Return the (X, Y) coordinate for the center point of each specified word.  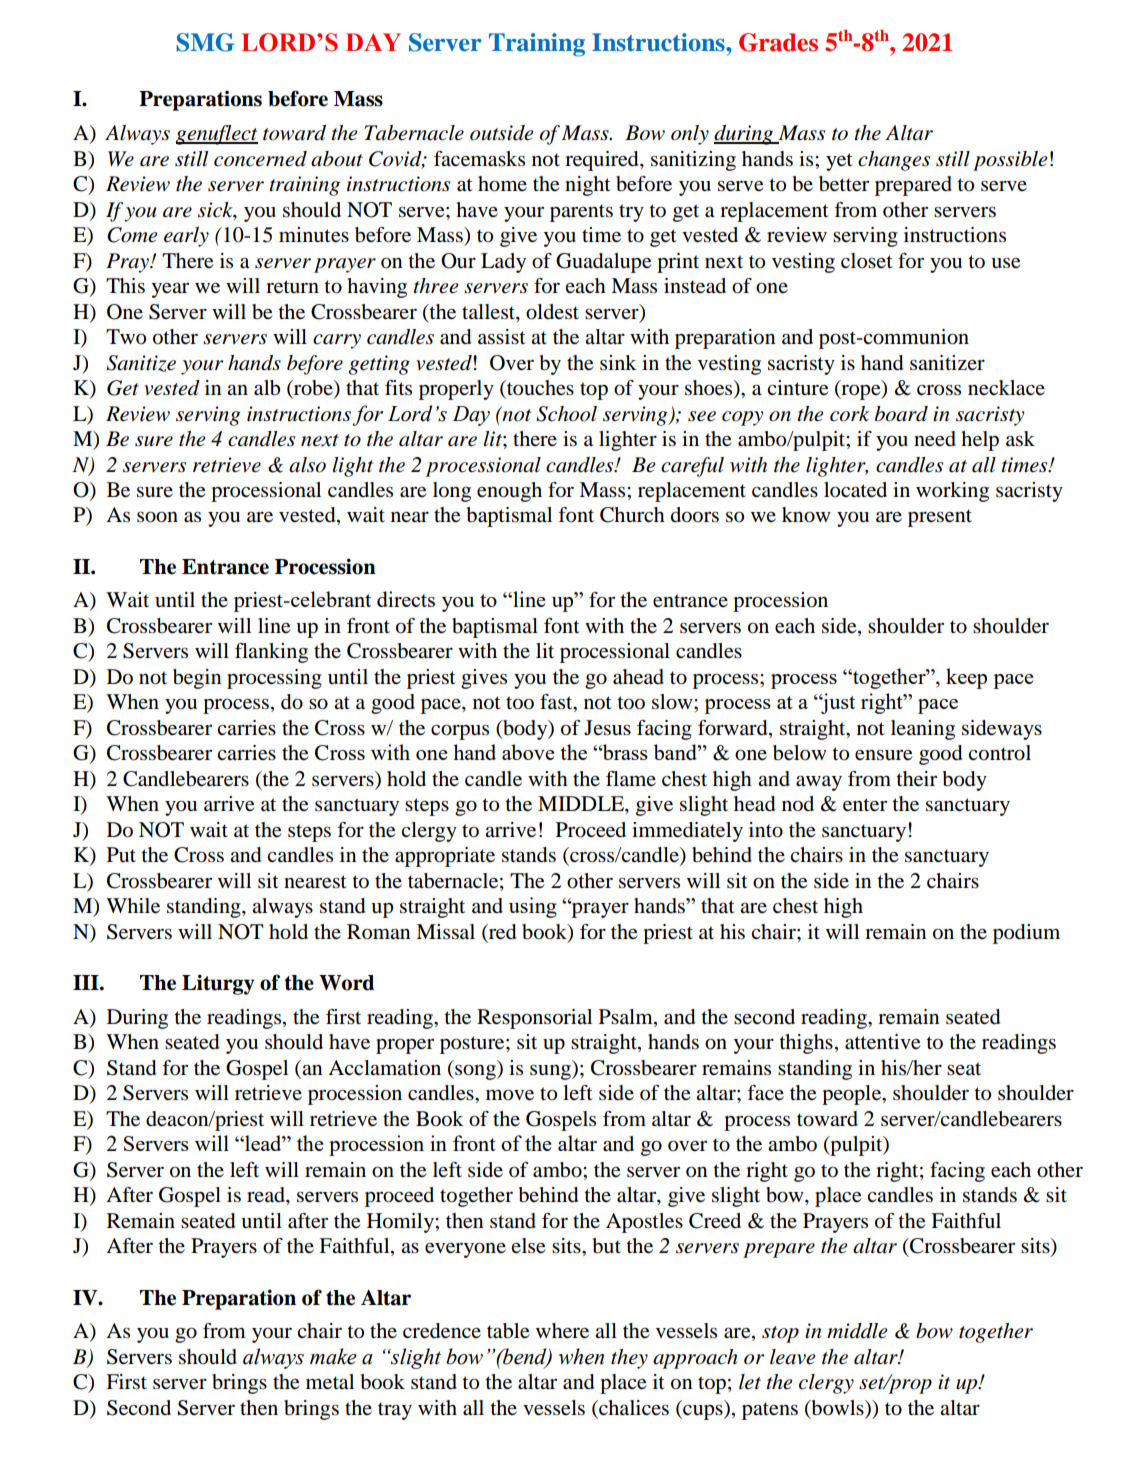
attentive (882, 1042)
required (603, 161)
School (566, 414)
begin (197, 679)
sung (552, 1072)
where (562, 1331)
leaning (923, 730)
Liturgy (218, 984)
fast (557, 703)
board (901, 414)
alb (267, 388)
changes (894, 161)
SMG (205, 42)
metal (330, 1382)
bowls (837, 1408)
